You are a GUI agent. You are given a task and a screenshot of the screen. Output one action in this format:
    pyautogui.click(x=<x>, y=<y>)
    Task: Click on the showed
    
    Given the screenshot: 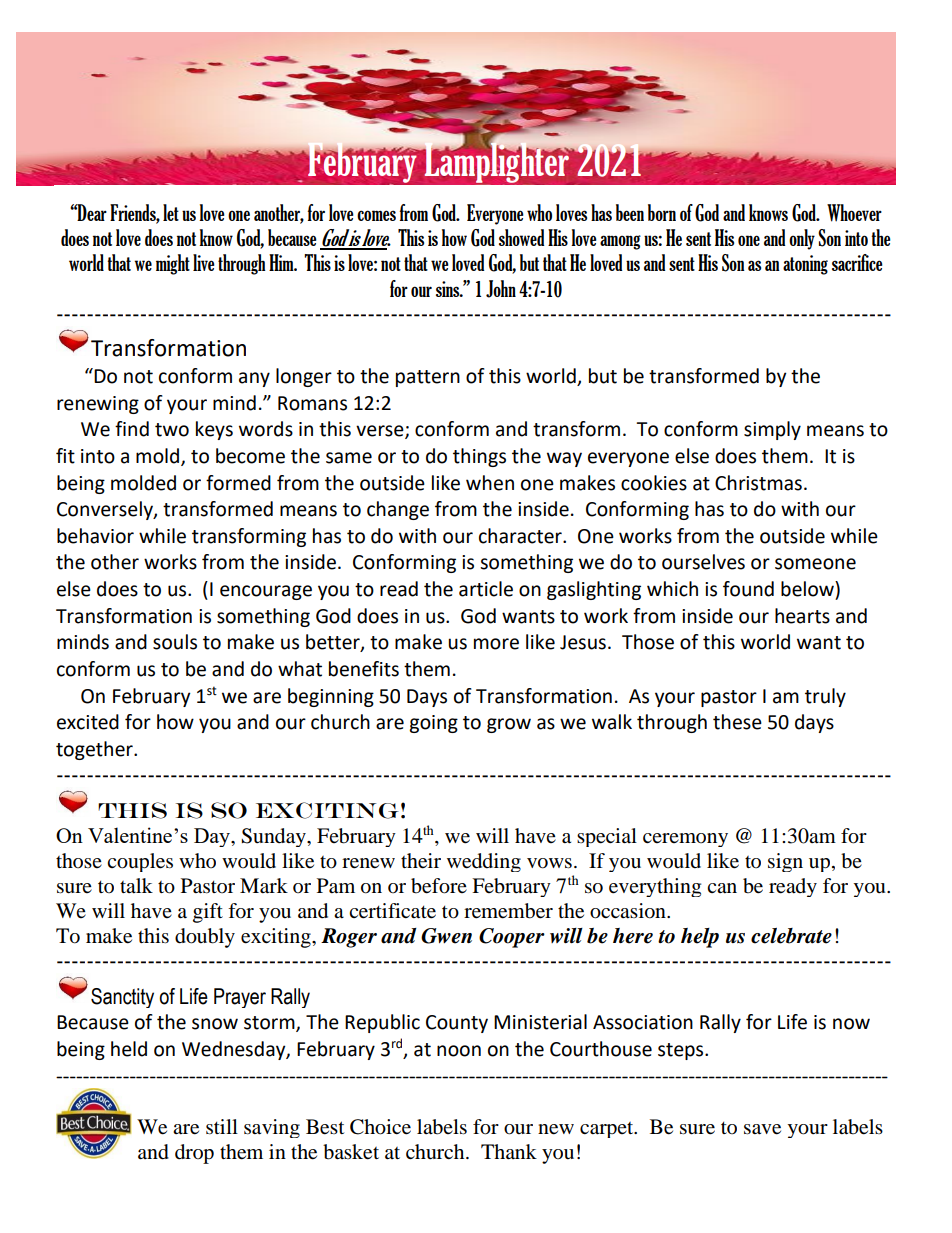 What is the action you would take?
    pyautogui.click(x=521, y=237)
